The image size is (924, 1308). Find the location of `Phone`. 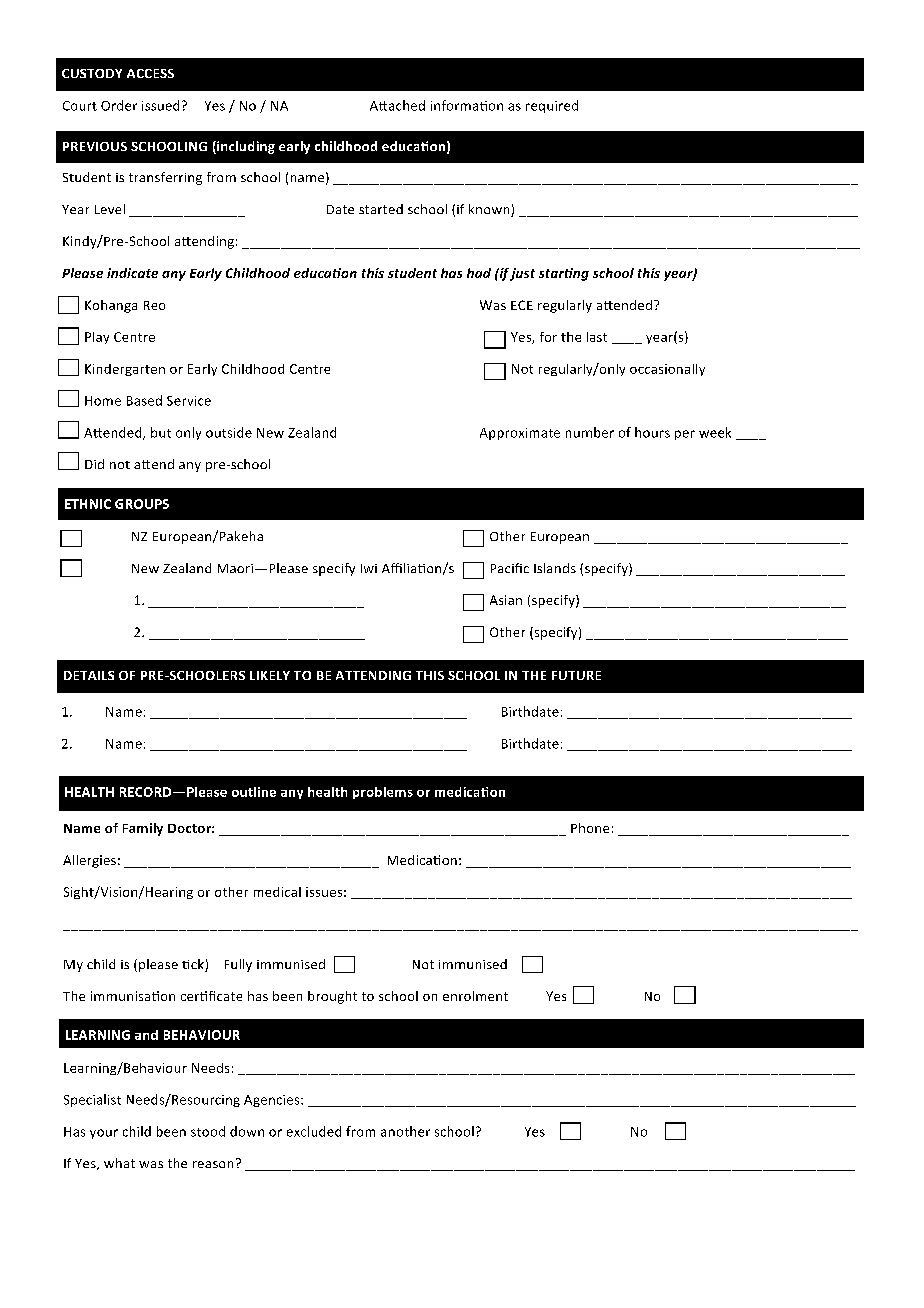

Phone is located at coordinates (590, 828).
